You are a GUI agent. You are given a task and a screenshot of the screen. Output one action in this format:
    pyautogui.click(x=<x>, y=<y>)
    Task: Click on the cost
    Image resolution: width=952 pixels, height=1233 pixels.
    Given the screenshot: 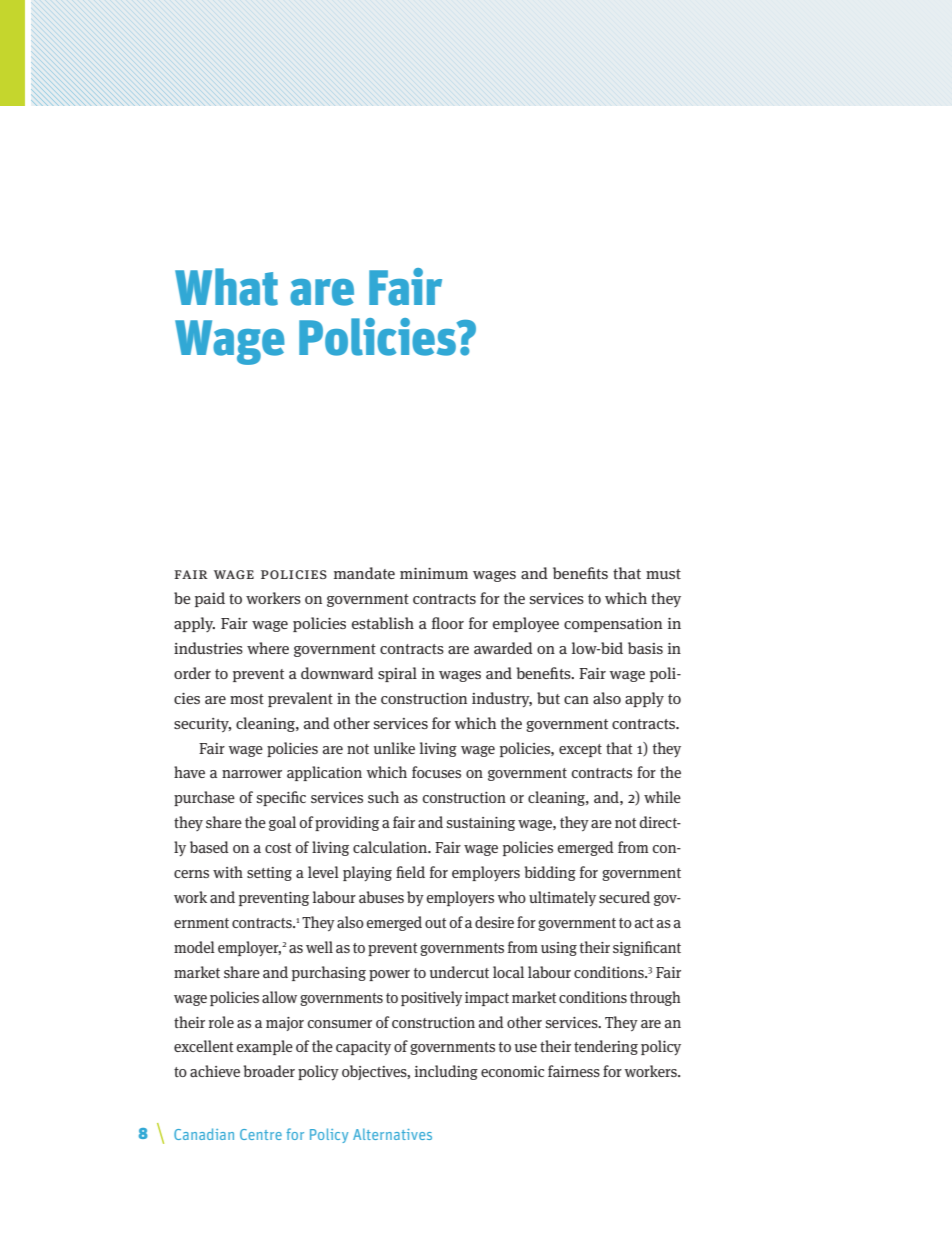 What is the action you would take?
    pyautogui.click(x=278, y=848)
